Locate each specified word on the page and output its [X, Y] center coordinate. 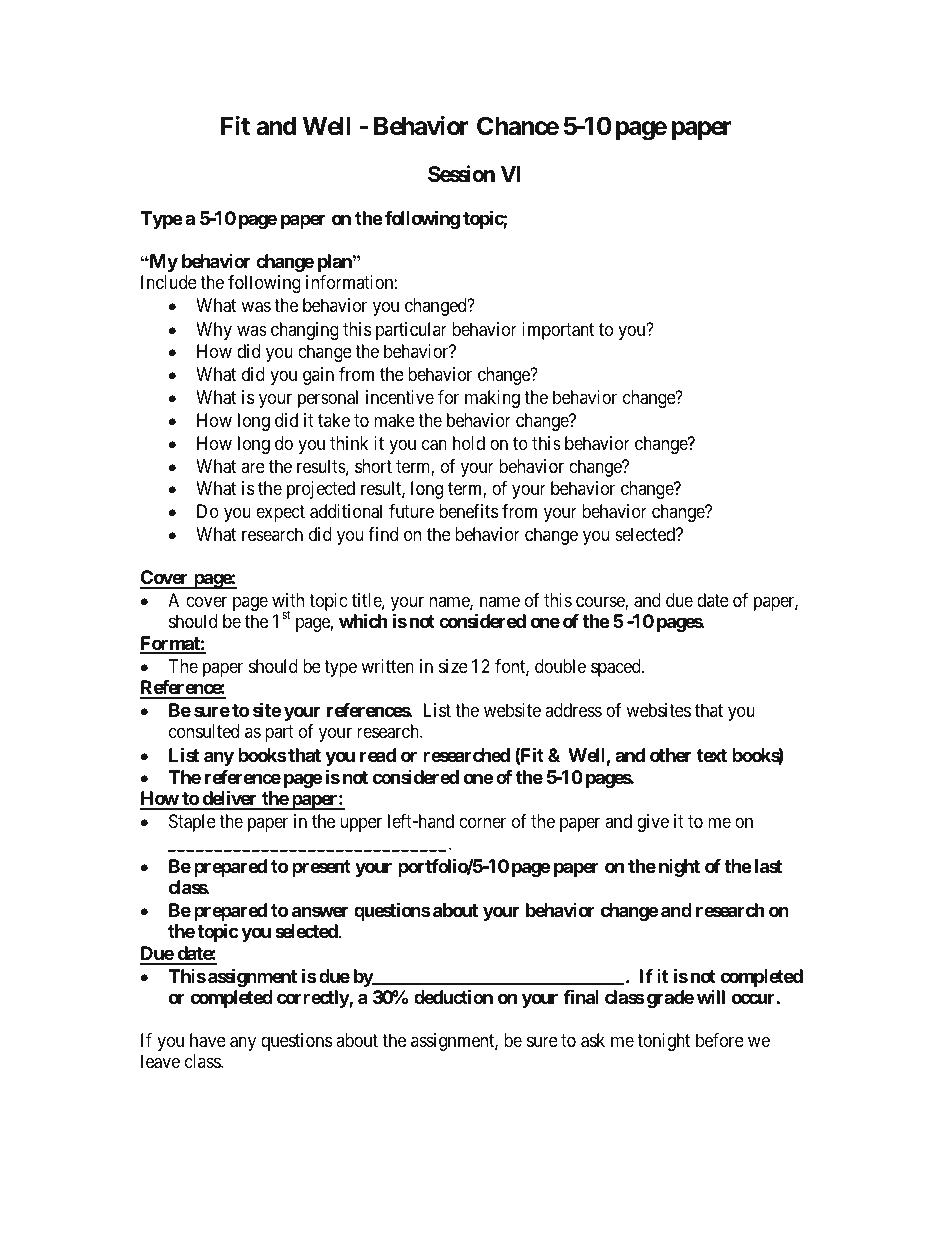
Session [461, 174]
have [208, 1040]
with [288, 600]
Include [169, 282]
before [720, 1040]
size [453, 666]
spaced [617, 668]
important [558, 331]
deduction [453, 996]
